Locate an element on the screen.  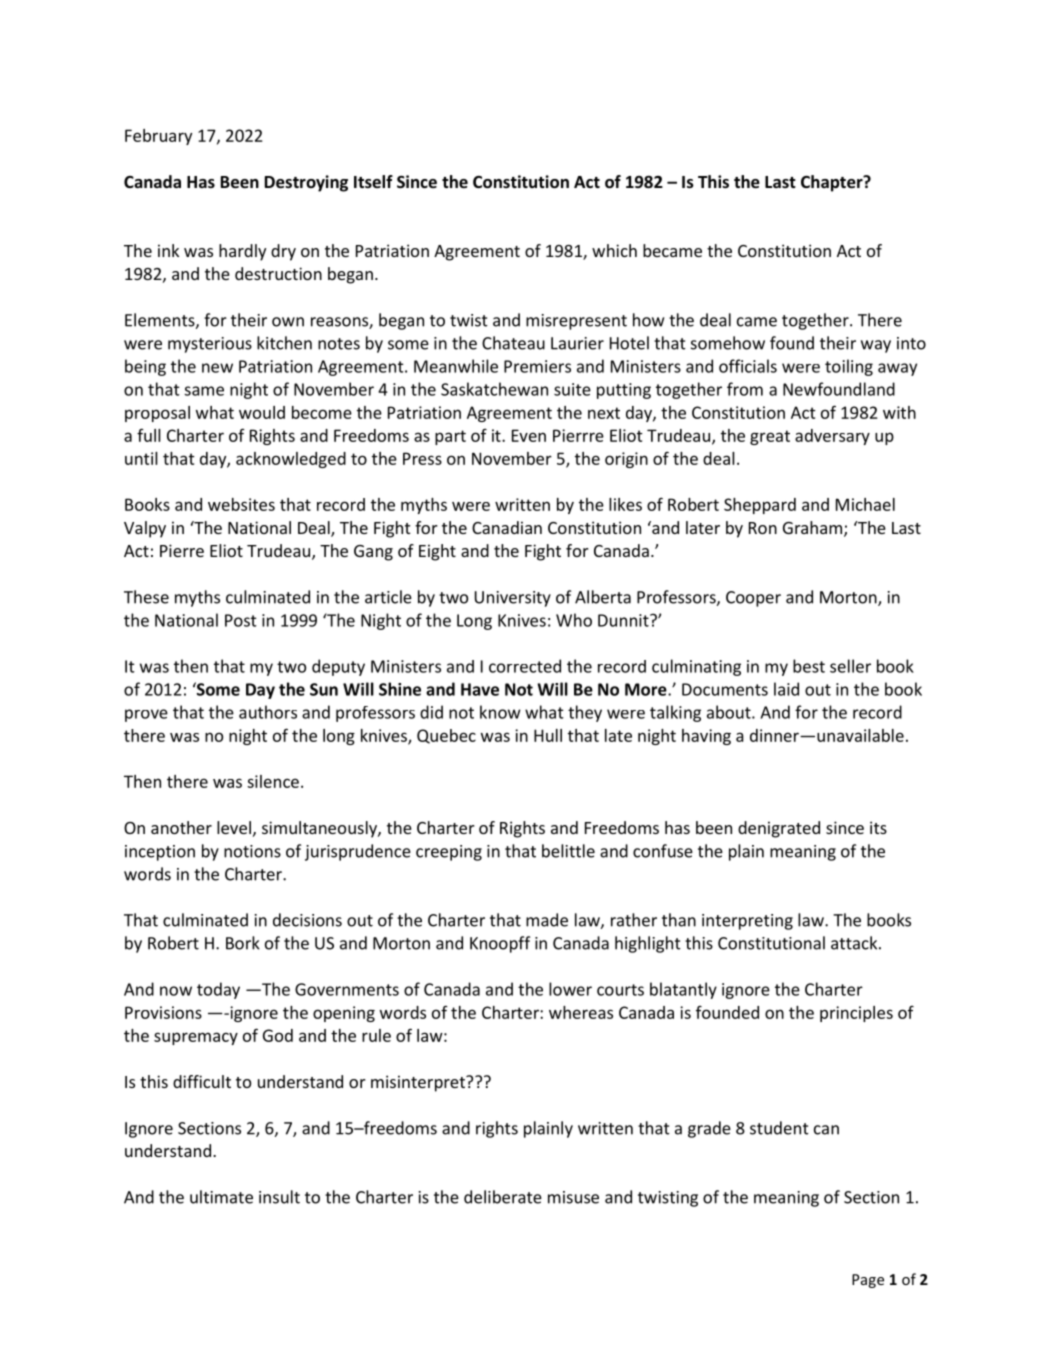
notions is located at coordinates (252, 851).
